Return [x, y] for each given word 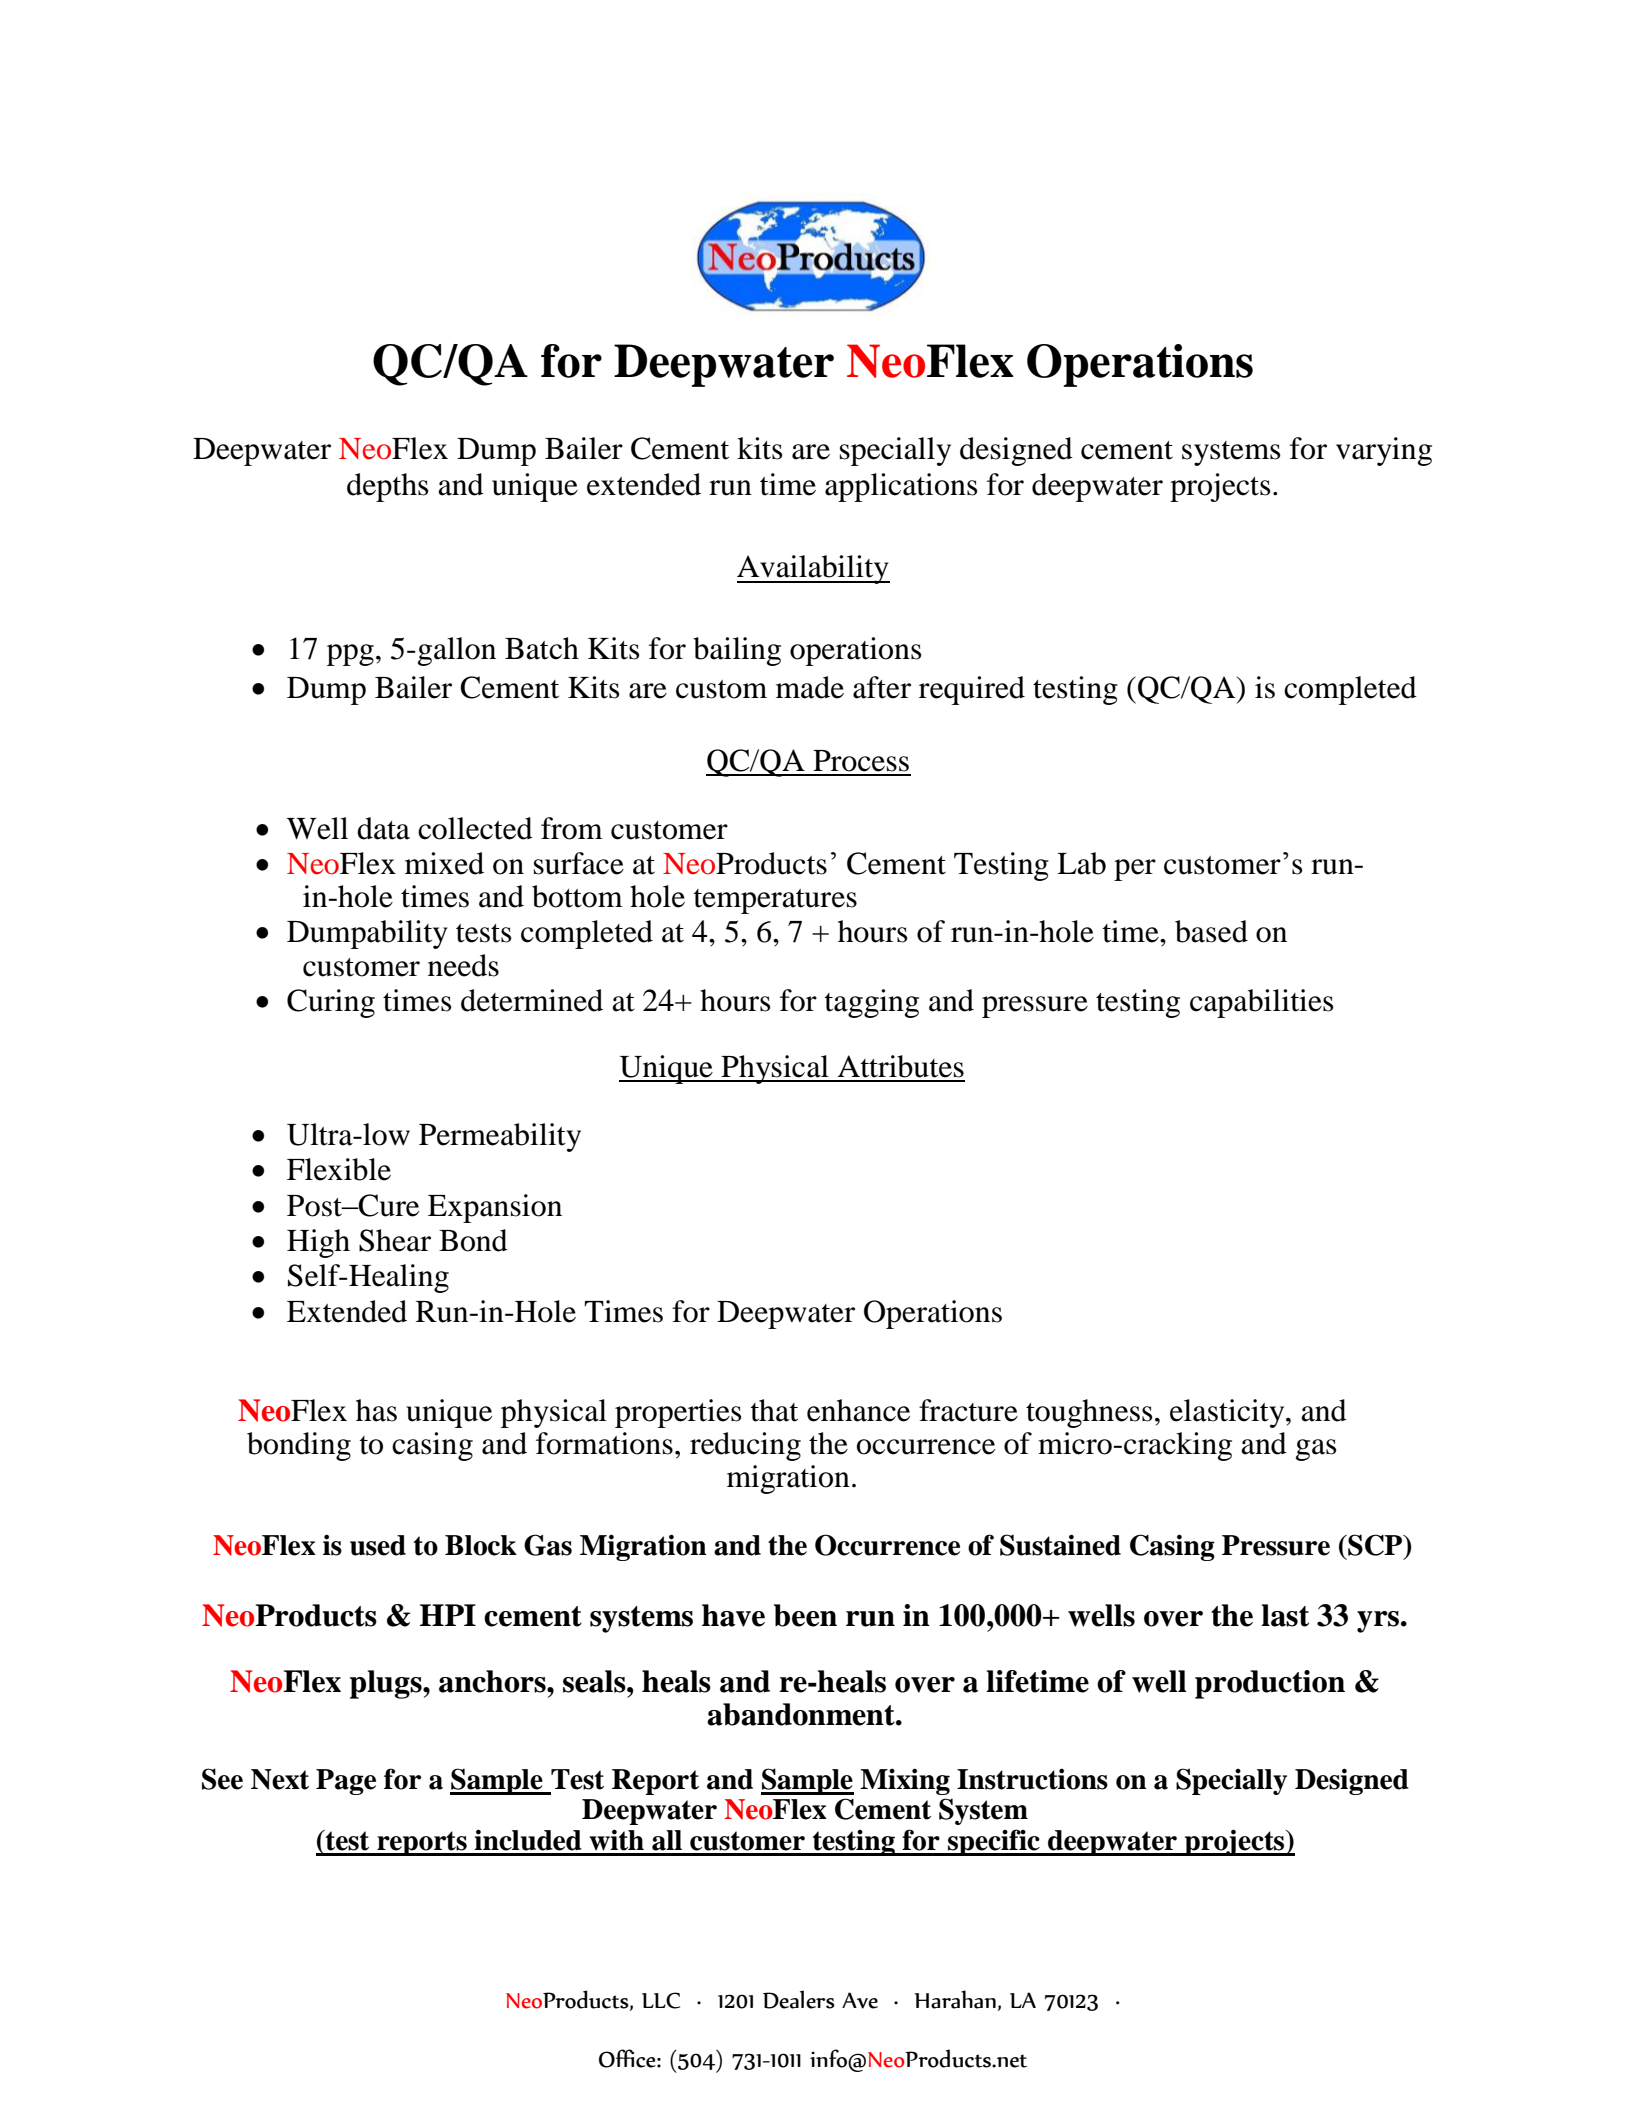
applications [901, 487]
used [378, 1545]
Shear [395, 1240]
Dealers [799, 1999]
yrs [1378, 1622]
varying [1384, 451]
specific [994, 1842]
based [1211, 931]
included [528, 1840]
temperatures [775, 901]
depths [387, 487]
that [774, 1410]
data [383, 828]
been [805, 1615]
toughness [1089, 1413]
